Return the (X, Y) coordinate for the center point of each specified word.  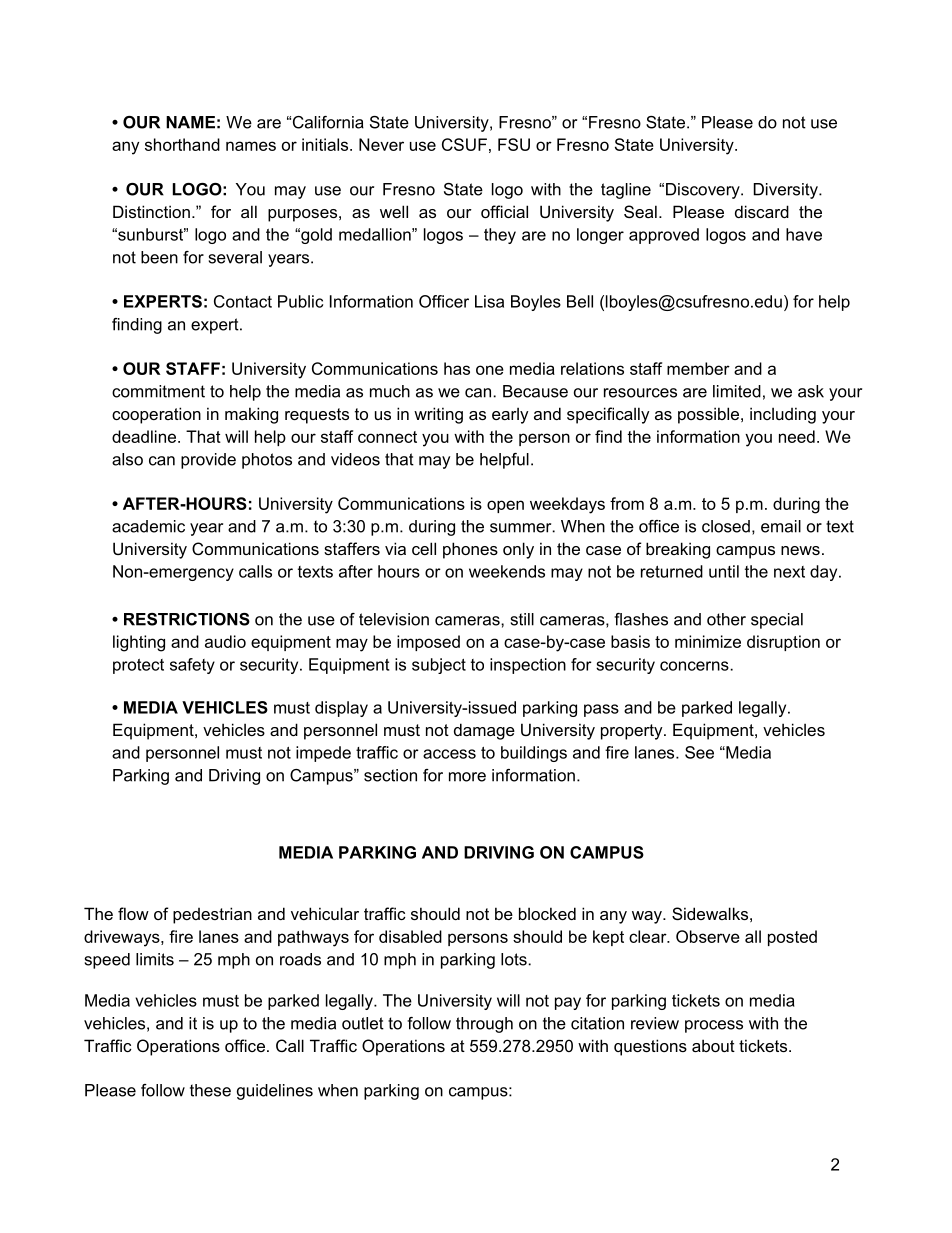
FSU (514, 144)
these (210, 1090)
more (467, 777)
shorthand (182, 144)
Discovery (704, 191)
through (484, 1025)
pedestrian (212, 915)
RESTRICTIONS (187, 619)
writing (438, 415)
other (726, 619)
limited (737, 391)
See (699, 752)
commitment (158, 391)
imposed (428, 643)
